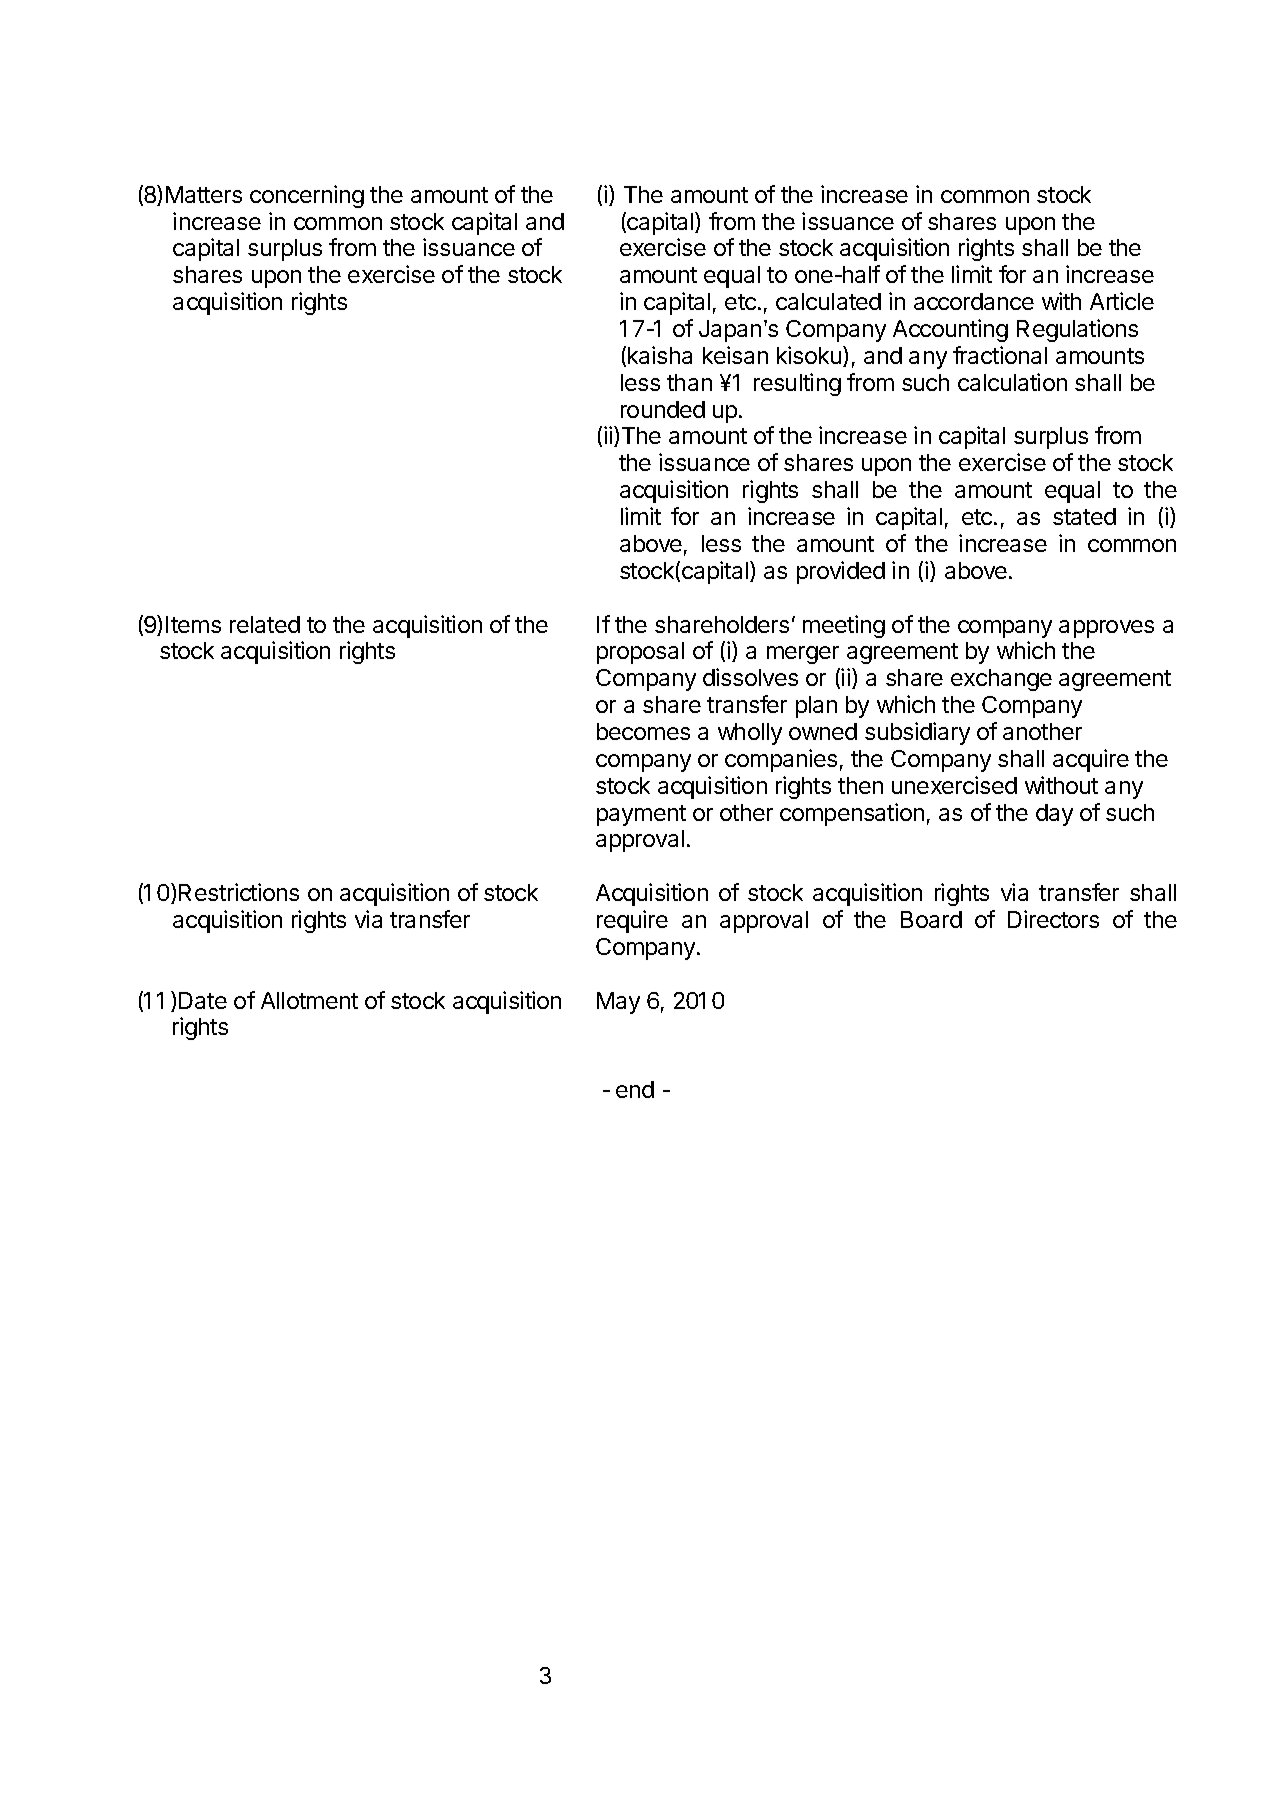  What do you see at coordinates (307, 196) in the document?
I see `concerning` at bounding box center [307, 196].
